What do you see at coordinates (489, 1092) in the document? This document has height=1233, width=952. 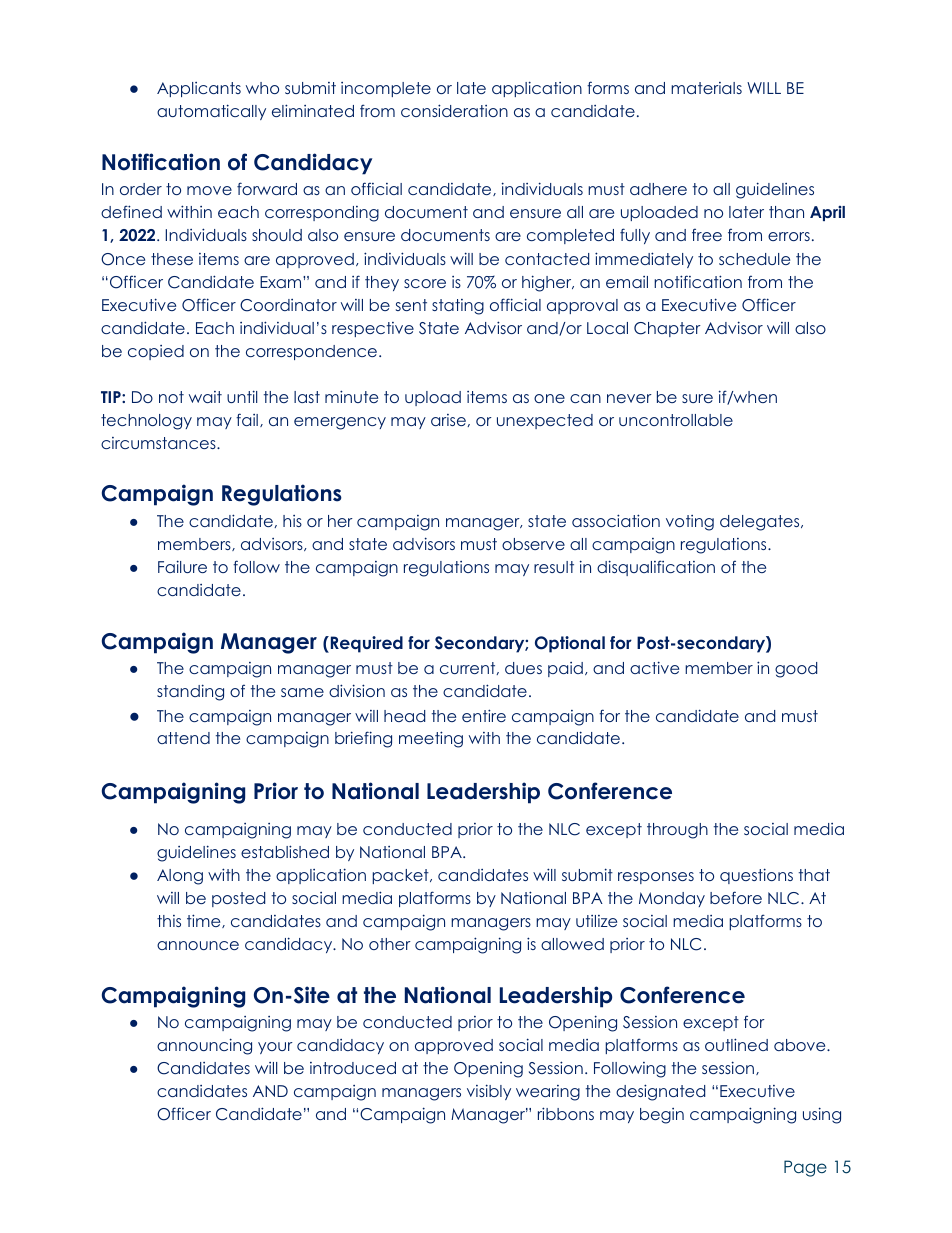 I see `visibly` at bounding box center [489, 1092].
